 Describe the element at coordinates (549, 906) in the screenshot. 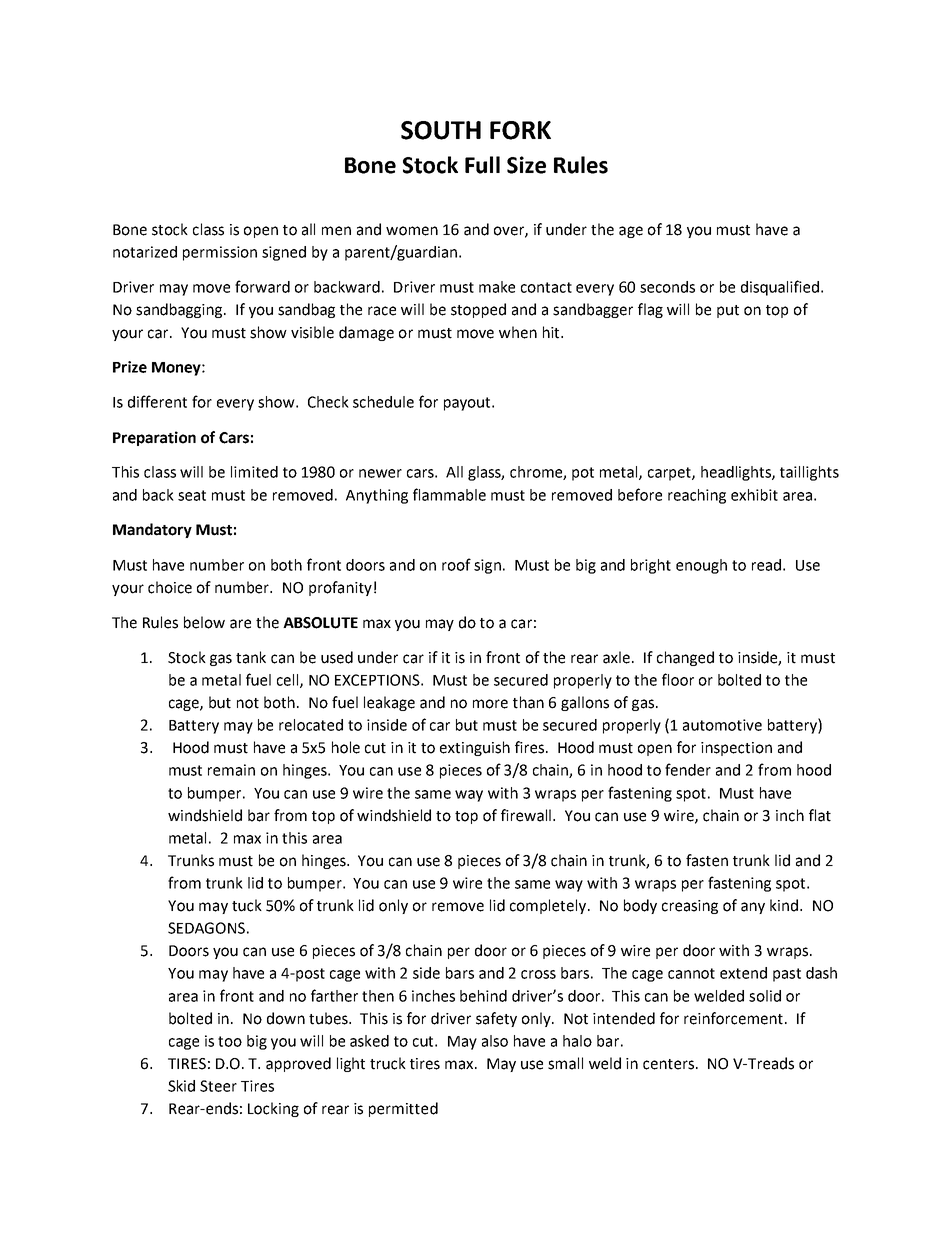

I see `completely` at that location.
